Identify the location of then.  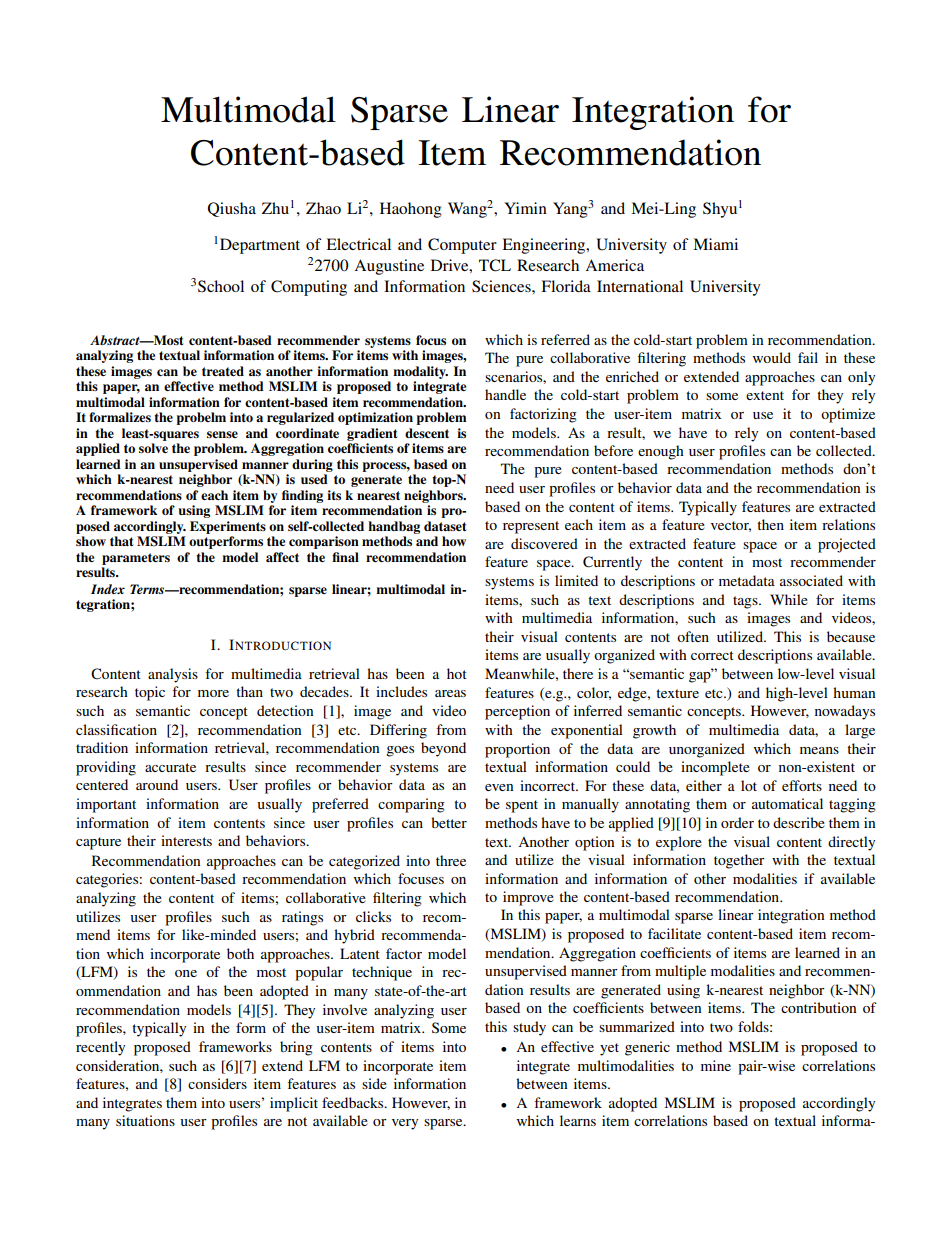
(770, 524).
